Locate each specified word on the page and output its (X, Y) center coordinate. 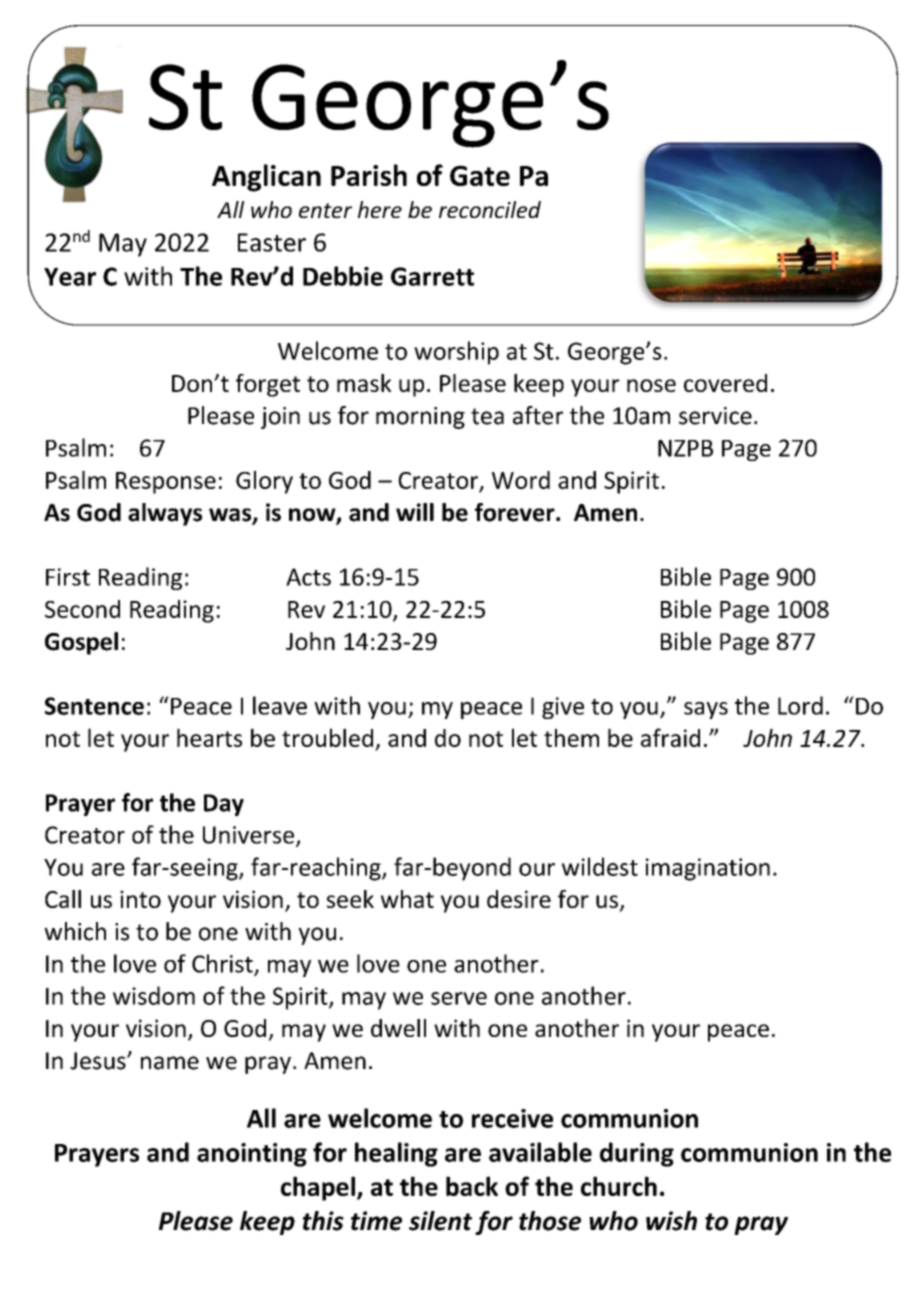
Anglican (266, 178)
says (706, 710)
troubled (327, 737)
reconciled (490, 209)
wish (671, 1221)
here (380, 209)
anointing (252, 1155)
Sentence (94, 706)
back (472, 1186)
